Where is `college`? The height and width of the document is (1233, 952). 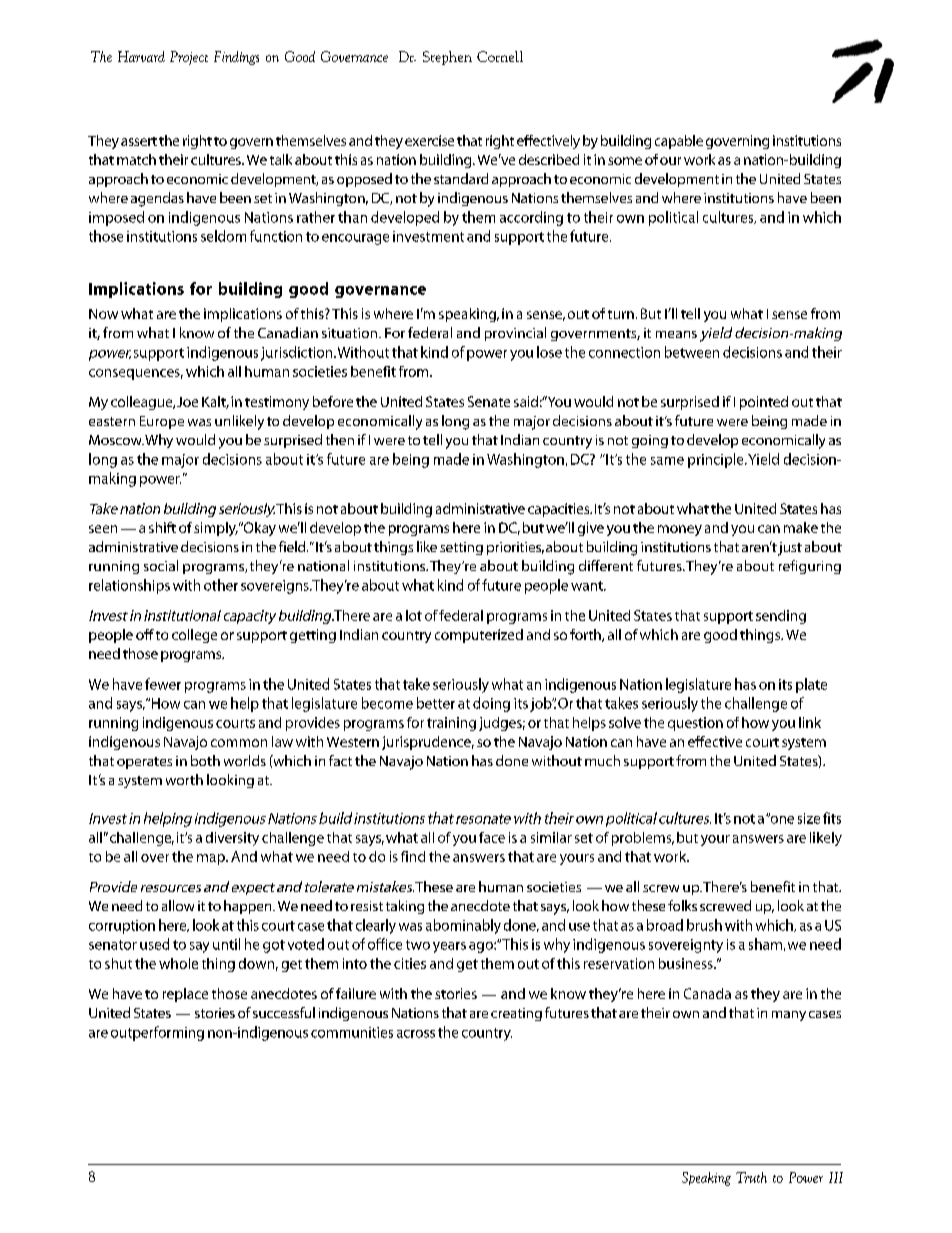 college is located at coordinates (194, 636).
